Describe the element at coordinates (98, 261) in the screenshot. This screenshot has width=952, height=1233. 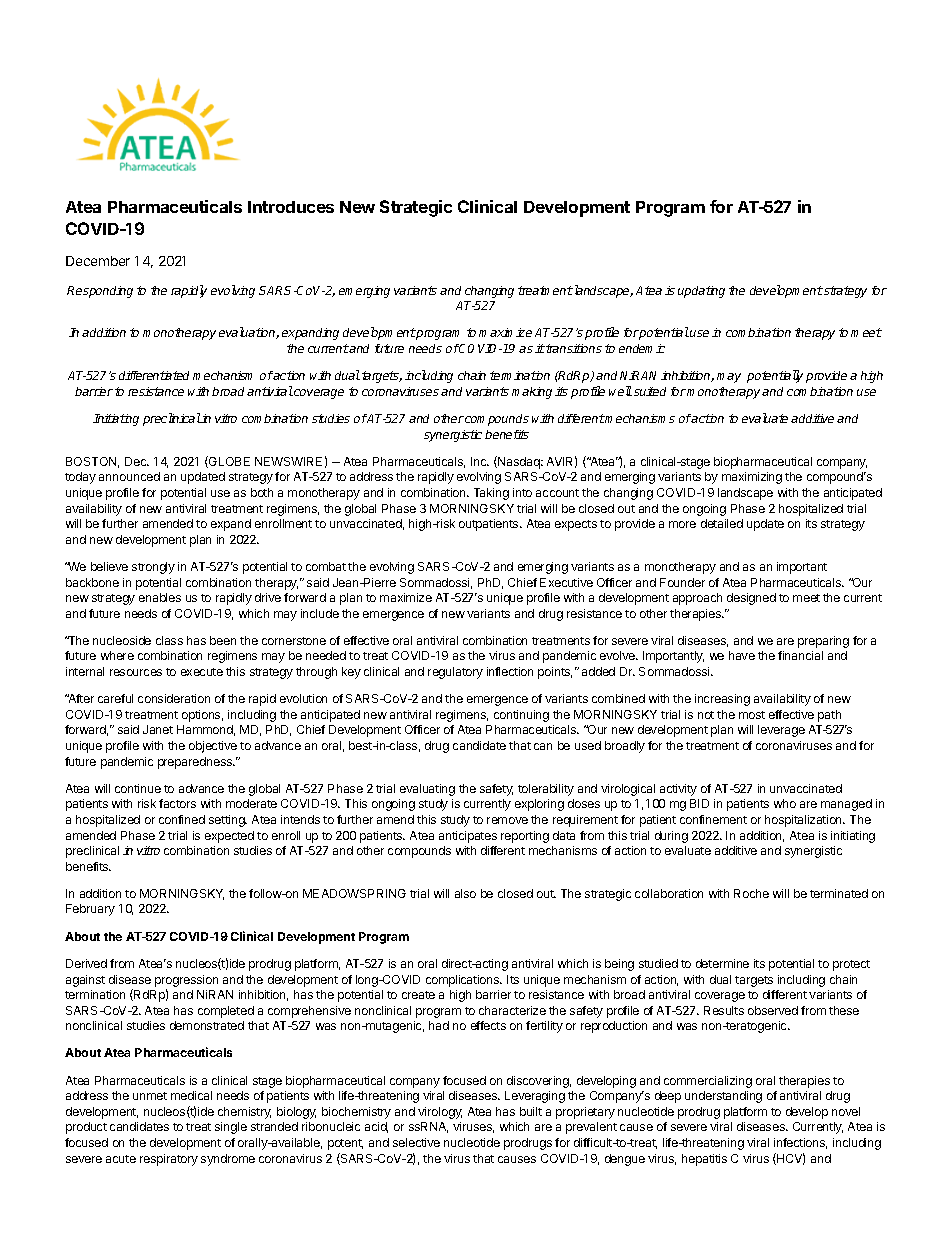
I see `December` at that location.
